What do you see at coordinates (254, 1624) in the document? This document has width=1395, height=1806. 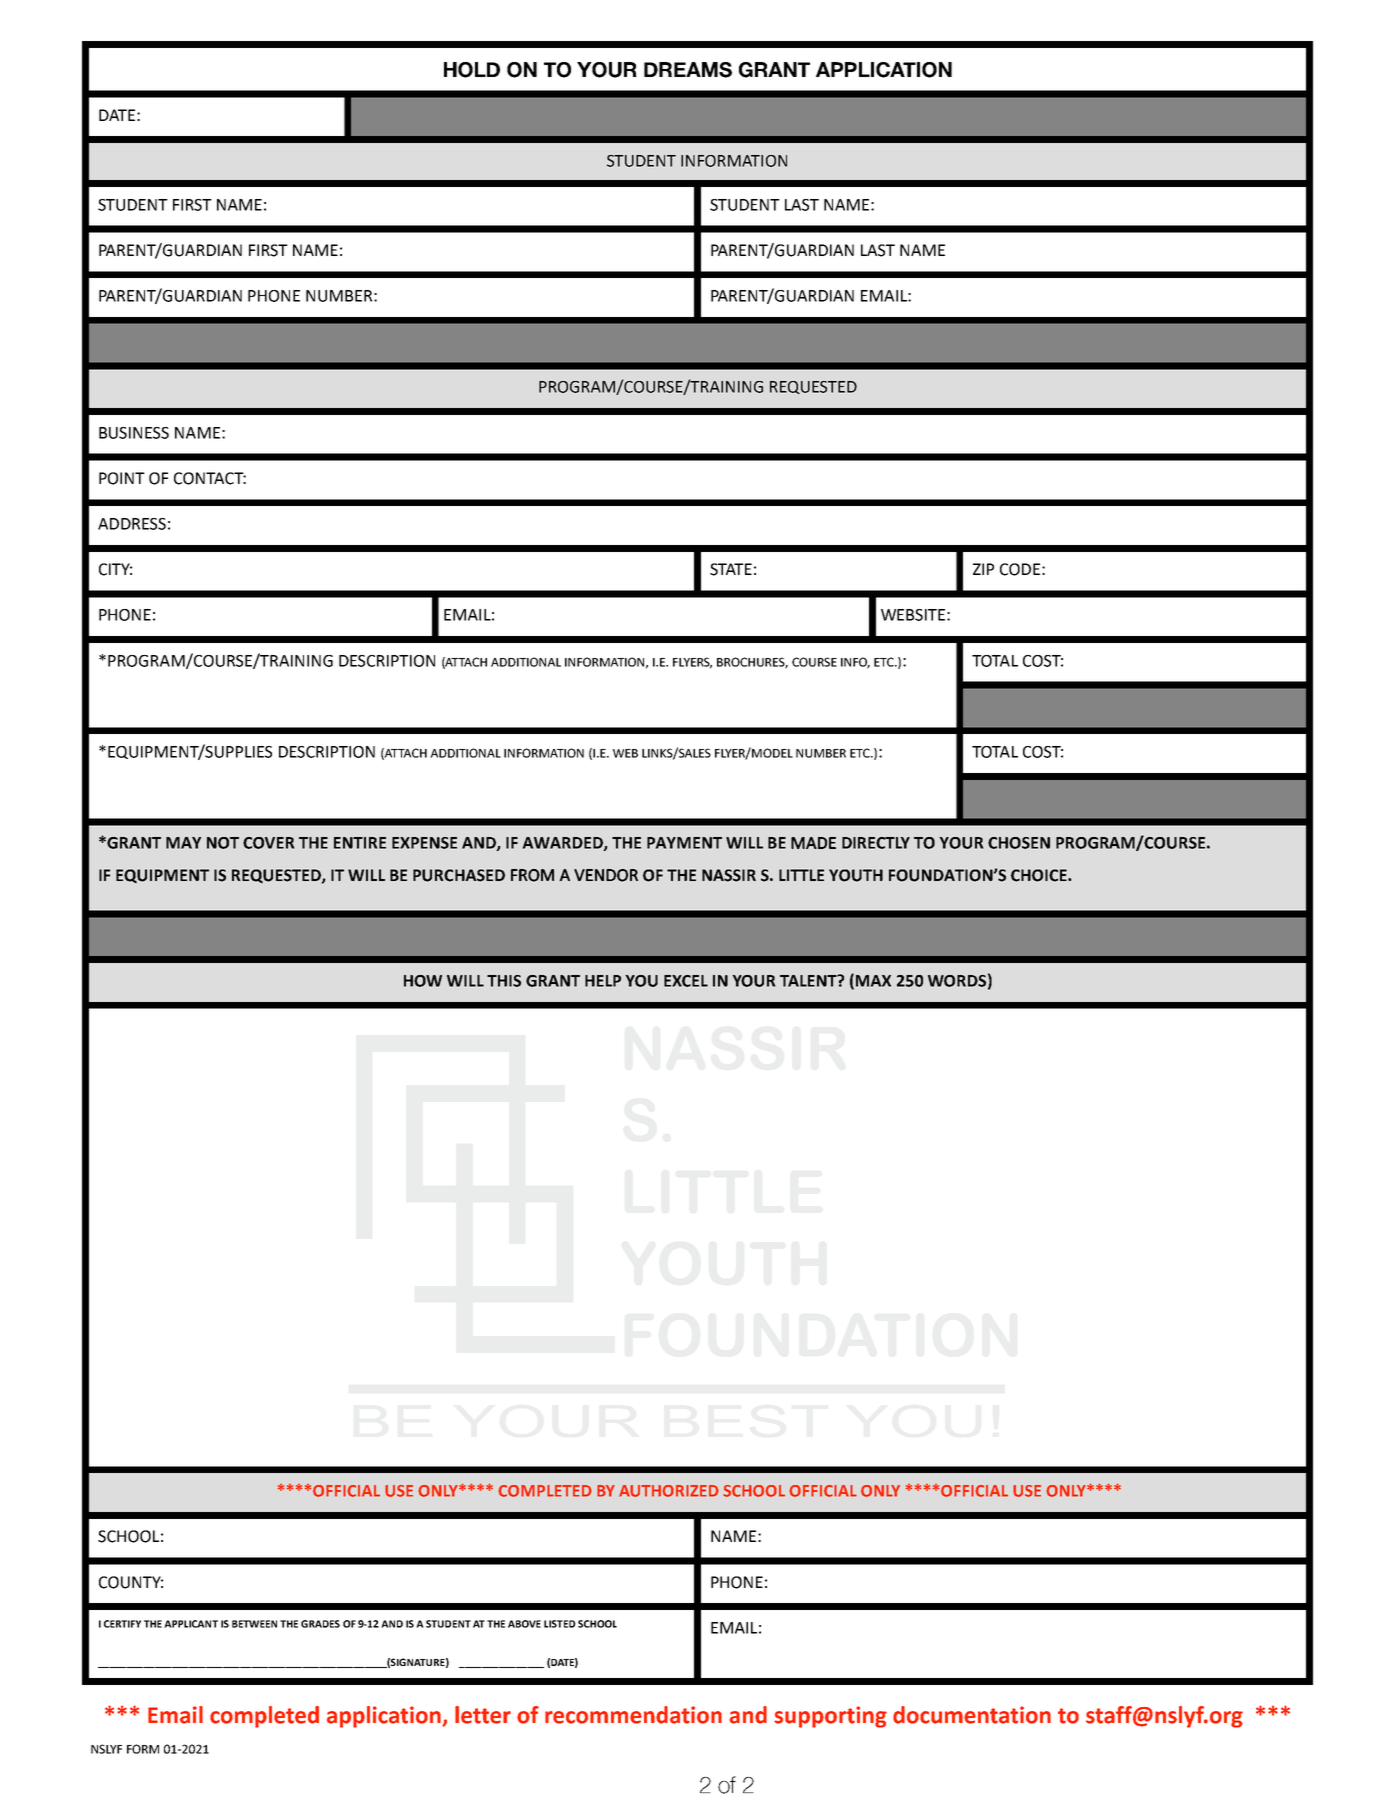 I see `BETWEEN` at bounding box center [254, 1624].
